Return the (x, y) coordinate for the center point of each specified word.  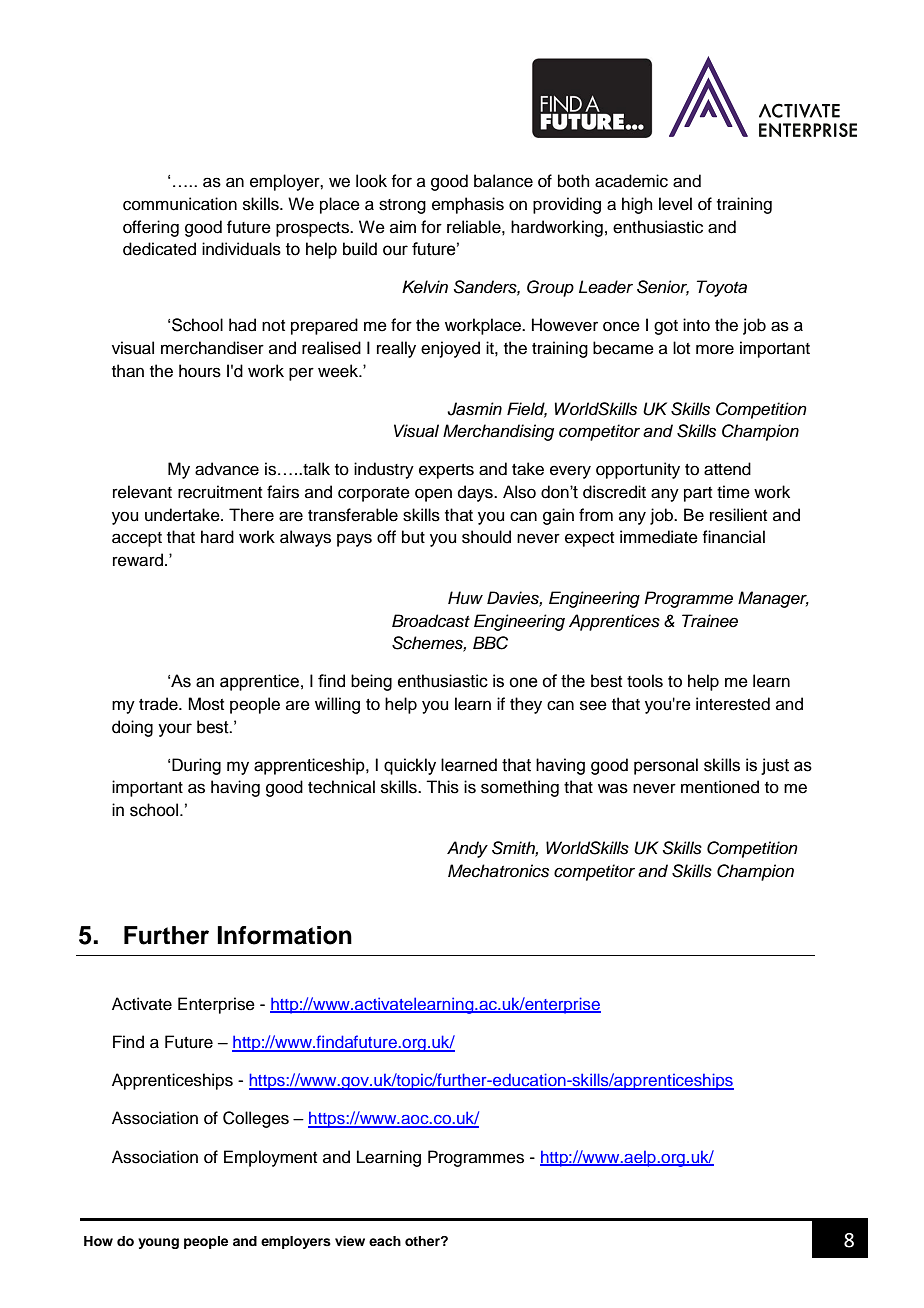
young (158, 1243)
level (675, 204)
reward (138, 560)
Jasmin (474, 409)
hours (200, 371)
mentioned (720, 787)
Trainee (710, 621)
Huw (465, 598)
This (442, 787)
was (613, 788)
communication (180, 204)
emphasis (468, 205)
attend (727, 469)
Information (284, 935)
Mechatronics (498, 871)
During (196, 766)
